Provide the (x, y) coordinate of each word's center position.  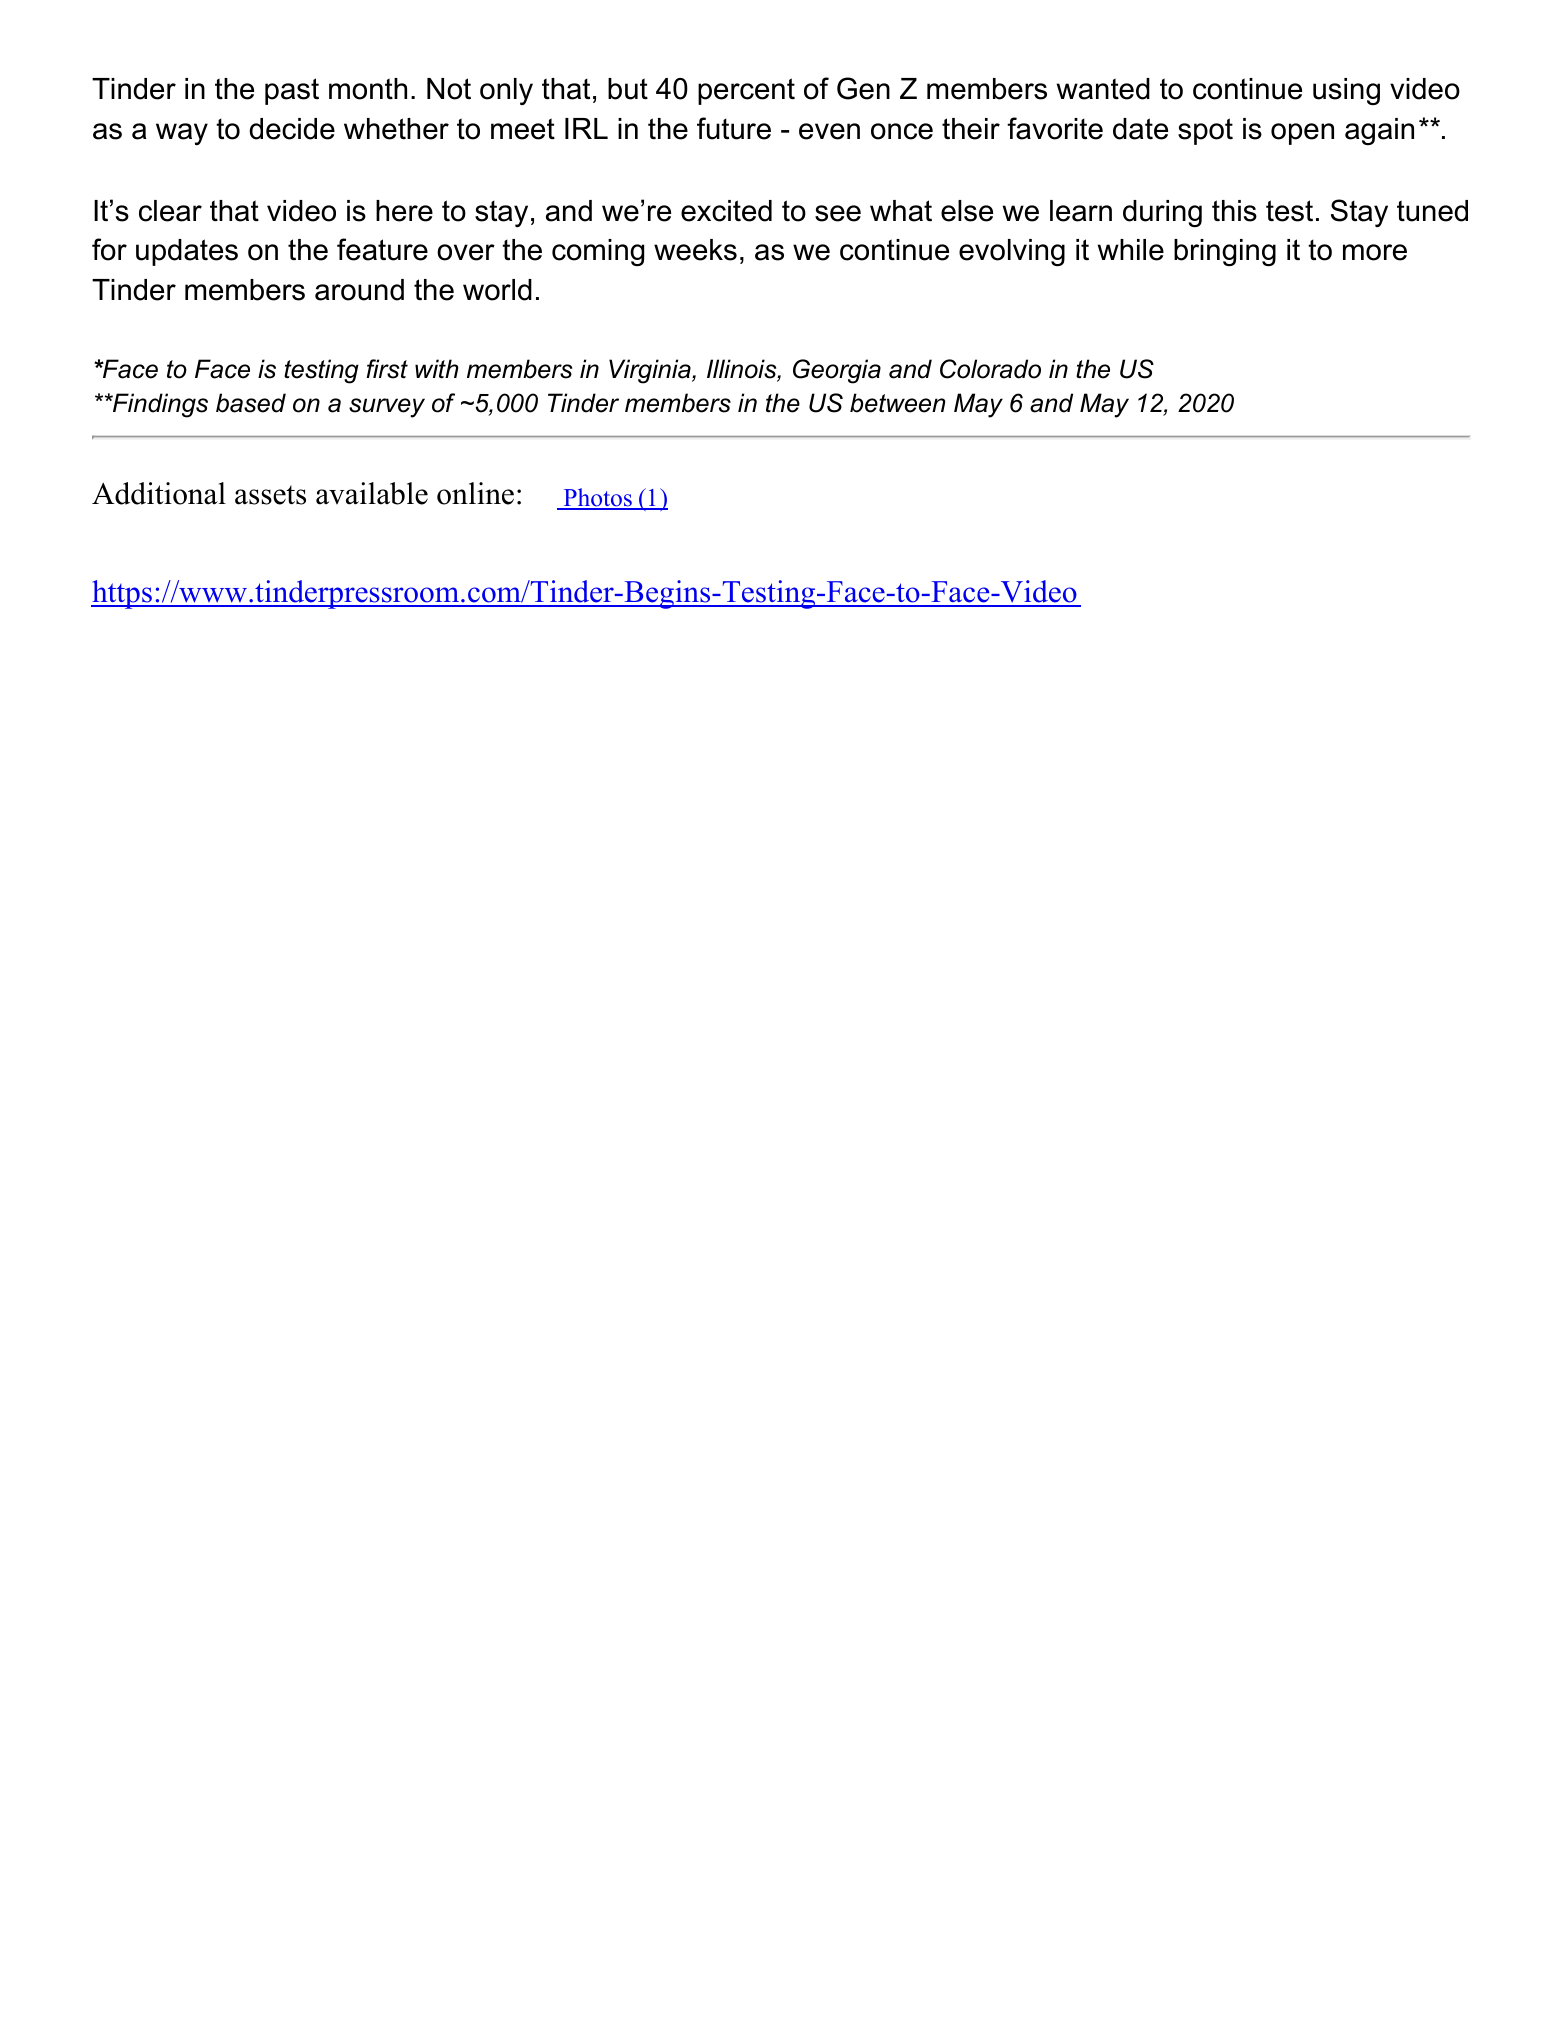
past (292, 91)
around (359, 290)
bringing (1225, 252)
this (1234, 211)
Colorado (990, 369)
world (497, 290)
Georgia (837, 371)
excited (726, 211)
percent (746, 91)
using (1346, 91)
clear (170, 211)
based (251, 403)
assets (270, 495)
